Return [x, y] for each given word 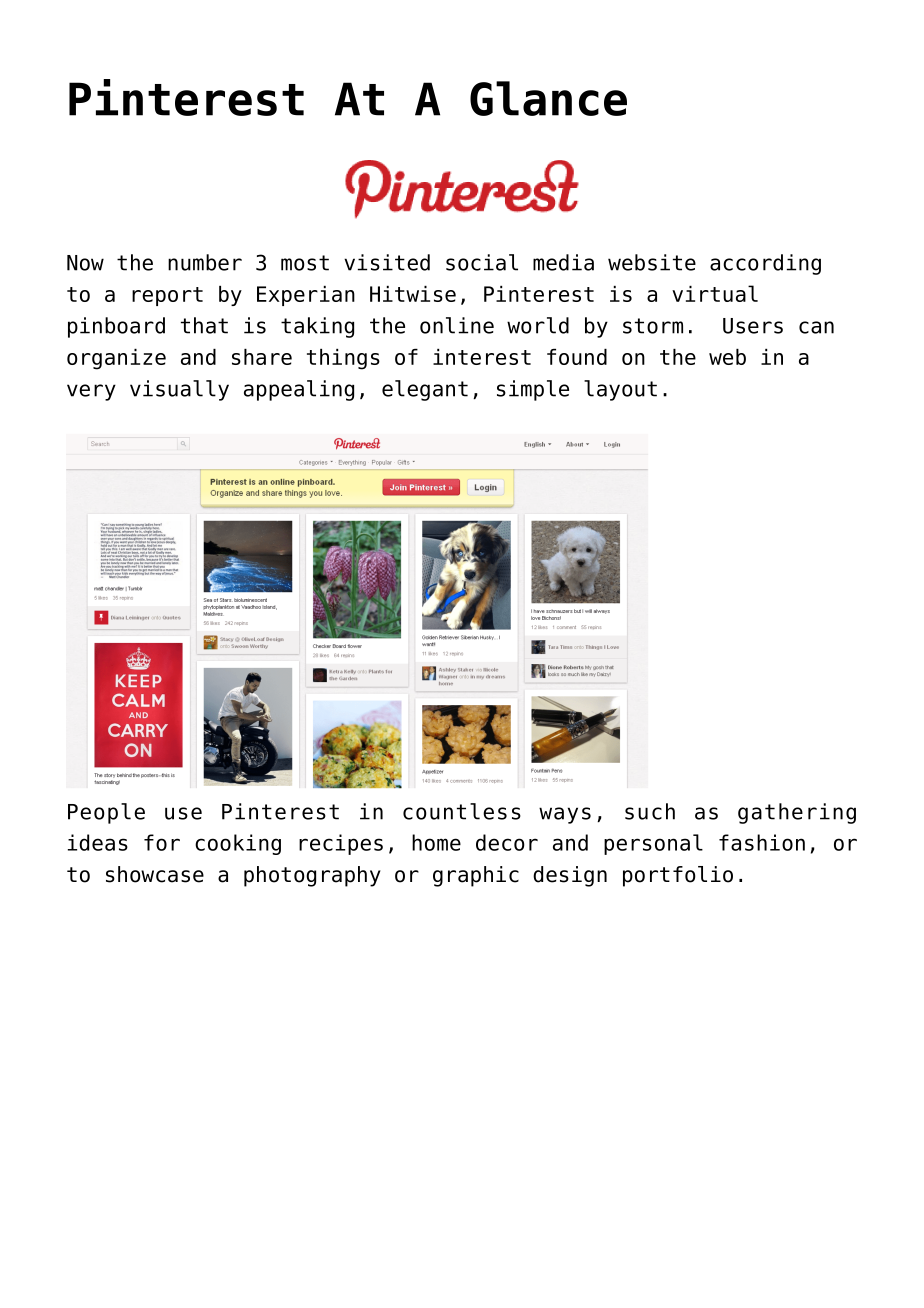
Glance [548, 98]
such [650, 811]
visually [179, 390]
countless [462, 811]
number [205, 262]
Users [753, 326]
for [162, 842]
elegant [425, 390]
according [765, 264]
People [106, 813]
